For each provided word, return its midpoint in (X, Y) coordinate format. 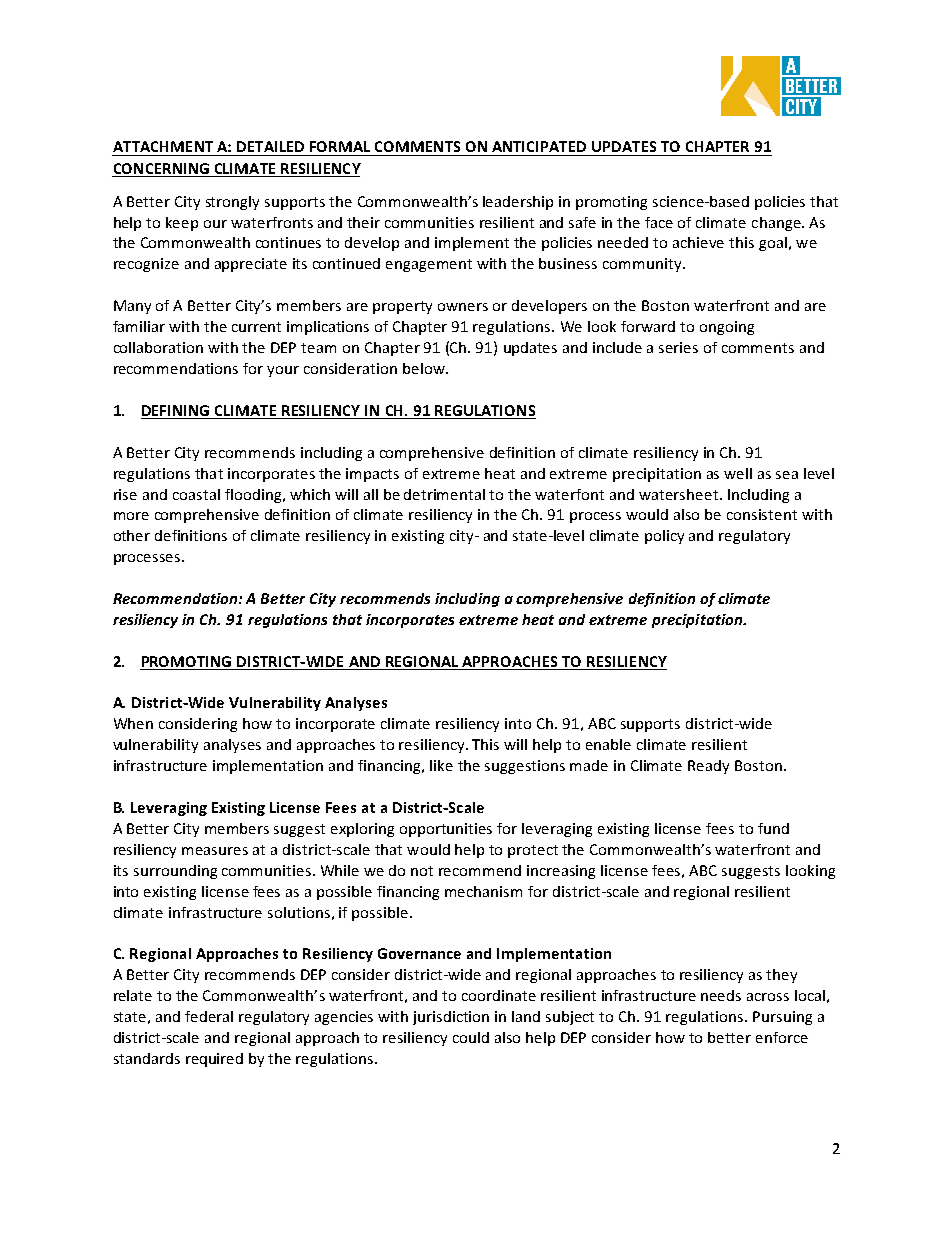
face (659, 222)
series (678, 347)
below (425, 368)
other (132, 535)
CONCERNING (161, 168)
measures (215, 851)
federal (209, 1016)
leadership (518, 203)
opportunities (446, 830)
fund (773, 828)
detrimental (444, 494)
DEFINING (175, 410)
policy (664, 537)
